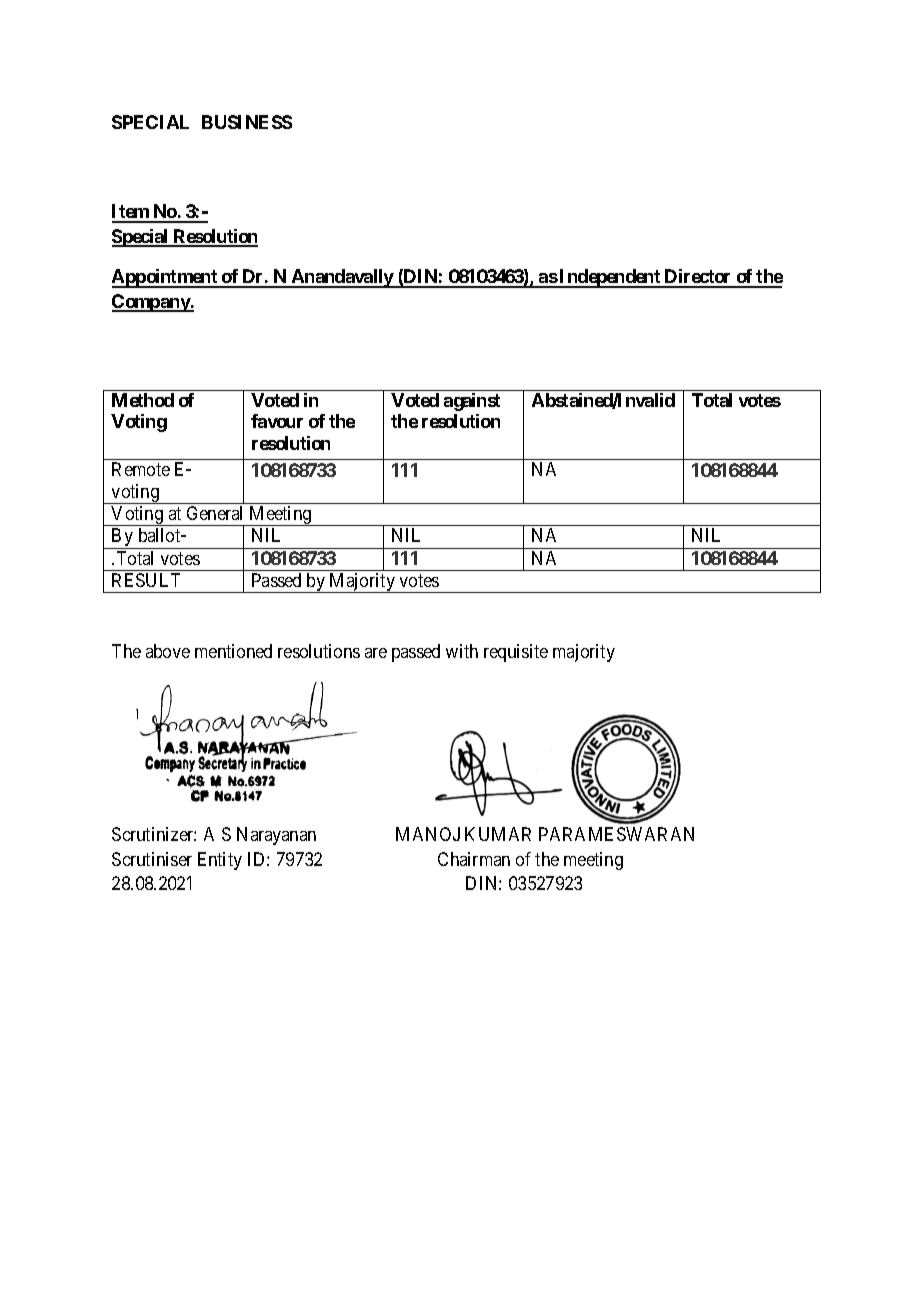 Image resolution: width=924 pixels, height=1308 pixels. I want to click on requisite, so click(516, 653).
